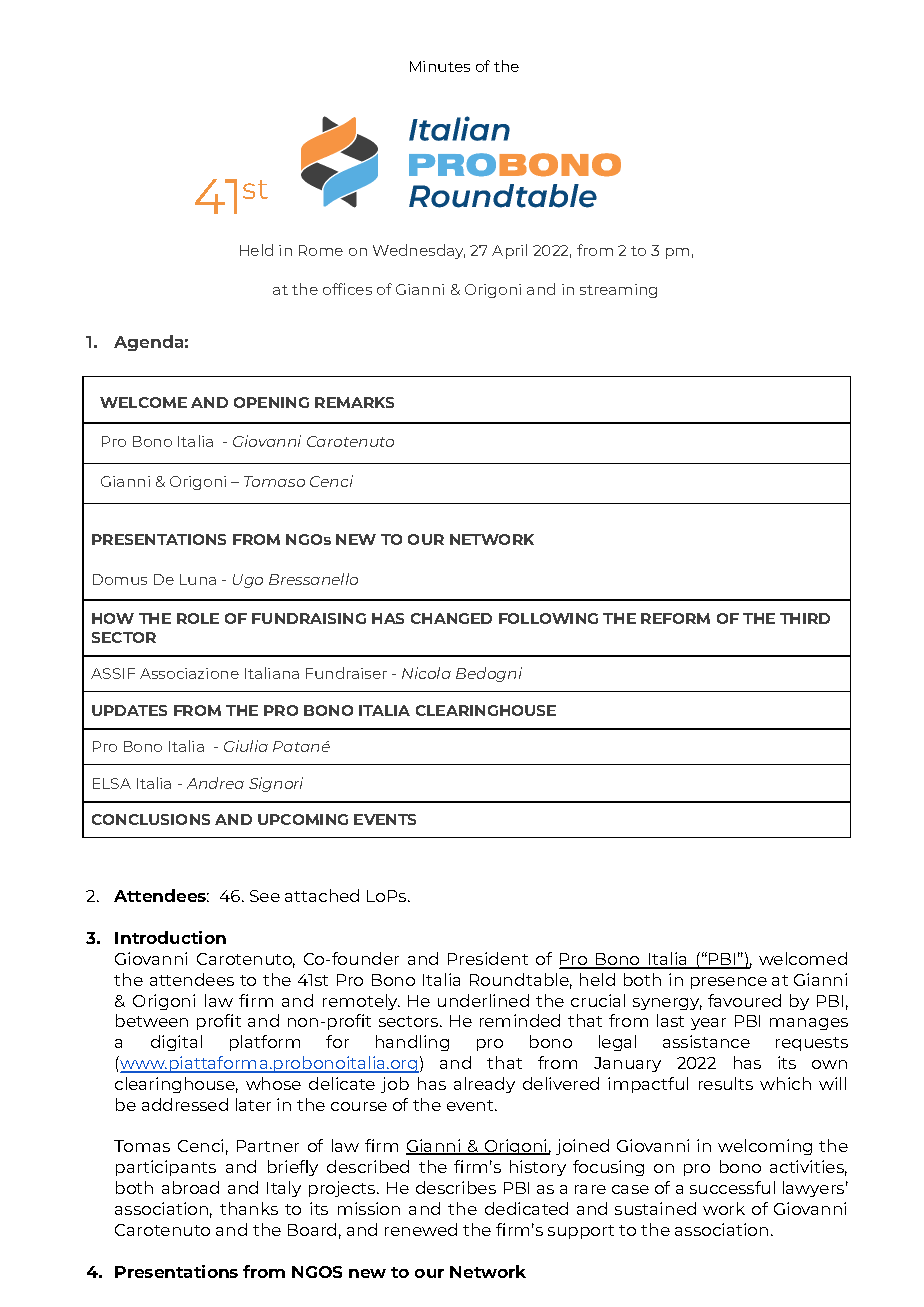 This document has width=924, height=1307. Describe the element at coordinates (189, 673) in the document. I see `Associazione` at that location.
